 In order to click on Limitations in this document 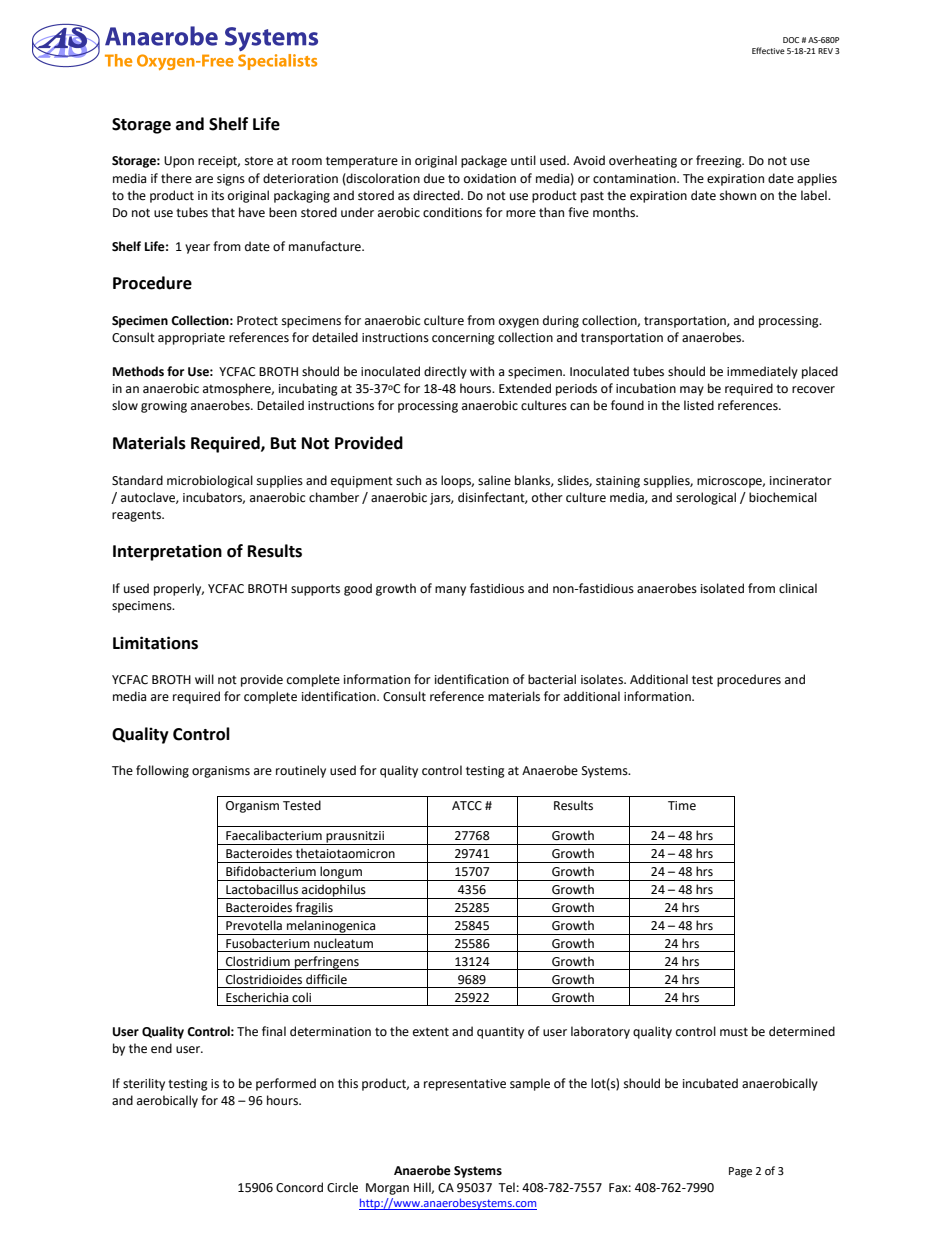, I will do `click(155, 643)`.
